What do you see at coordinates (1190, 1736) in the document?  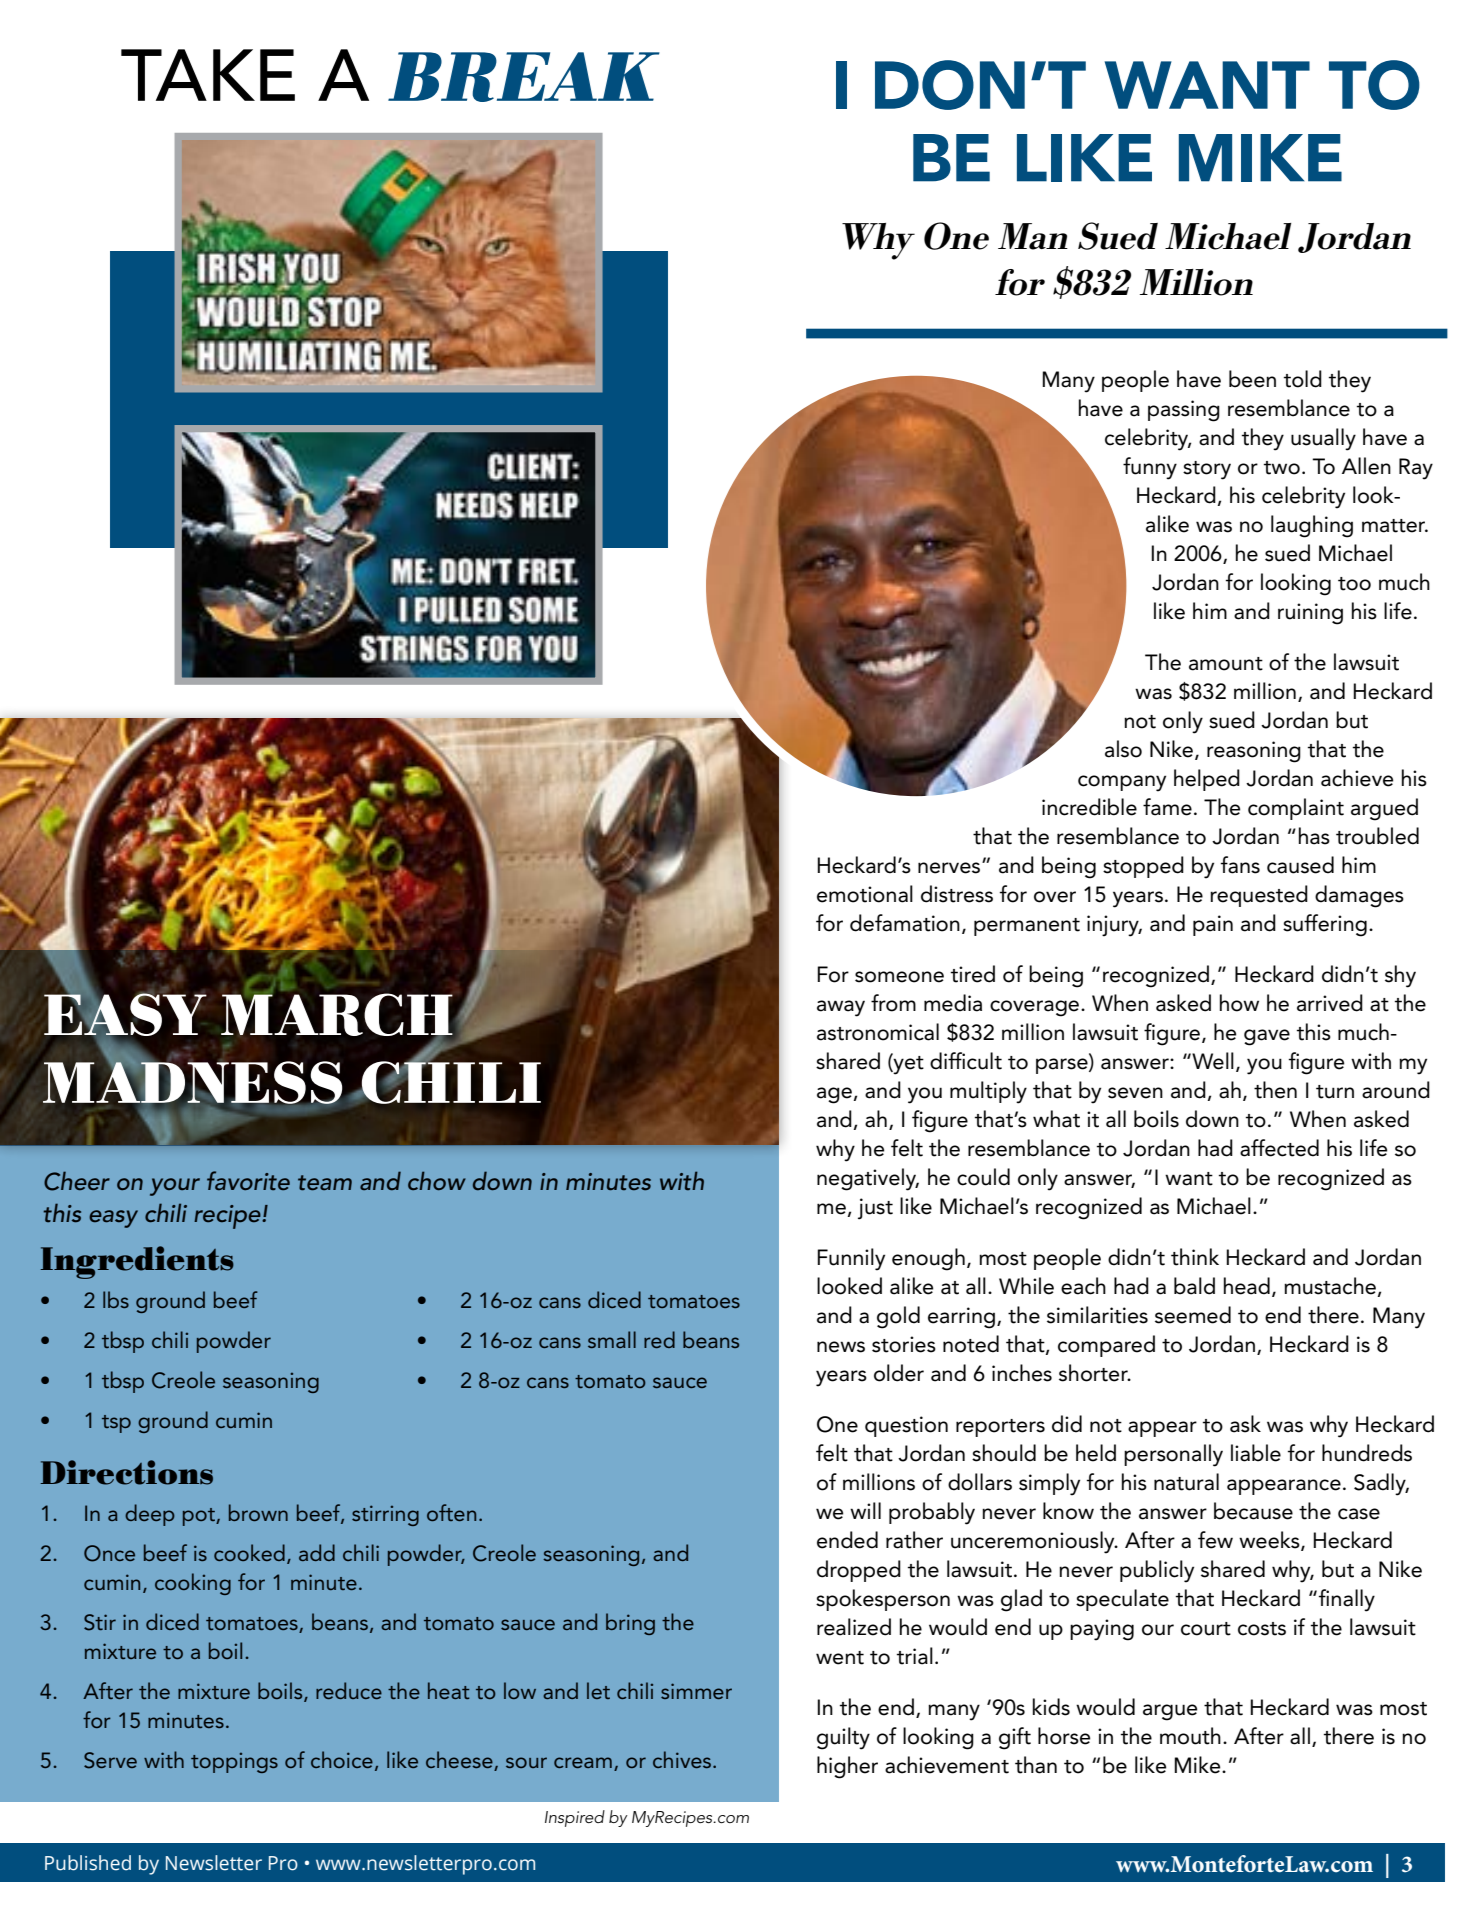 I see `mouth` at bounding box center [1190, 1736].
